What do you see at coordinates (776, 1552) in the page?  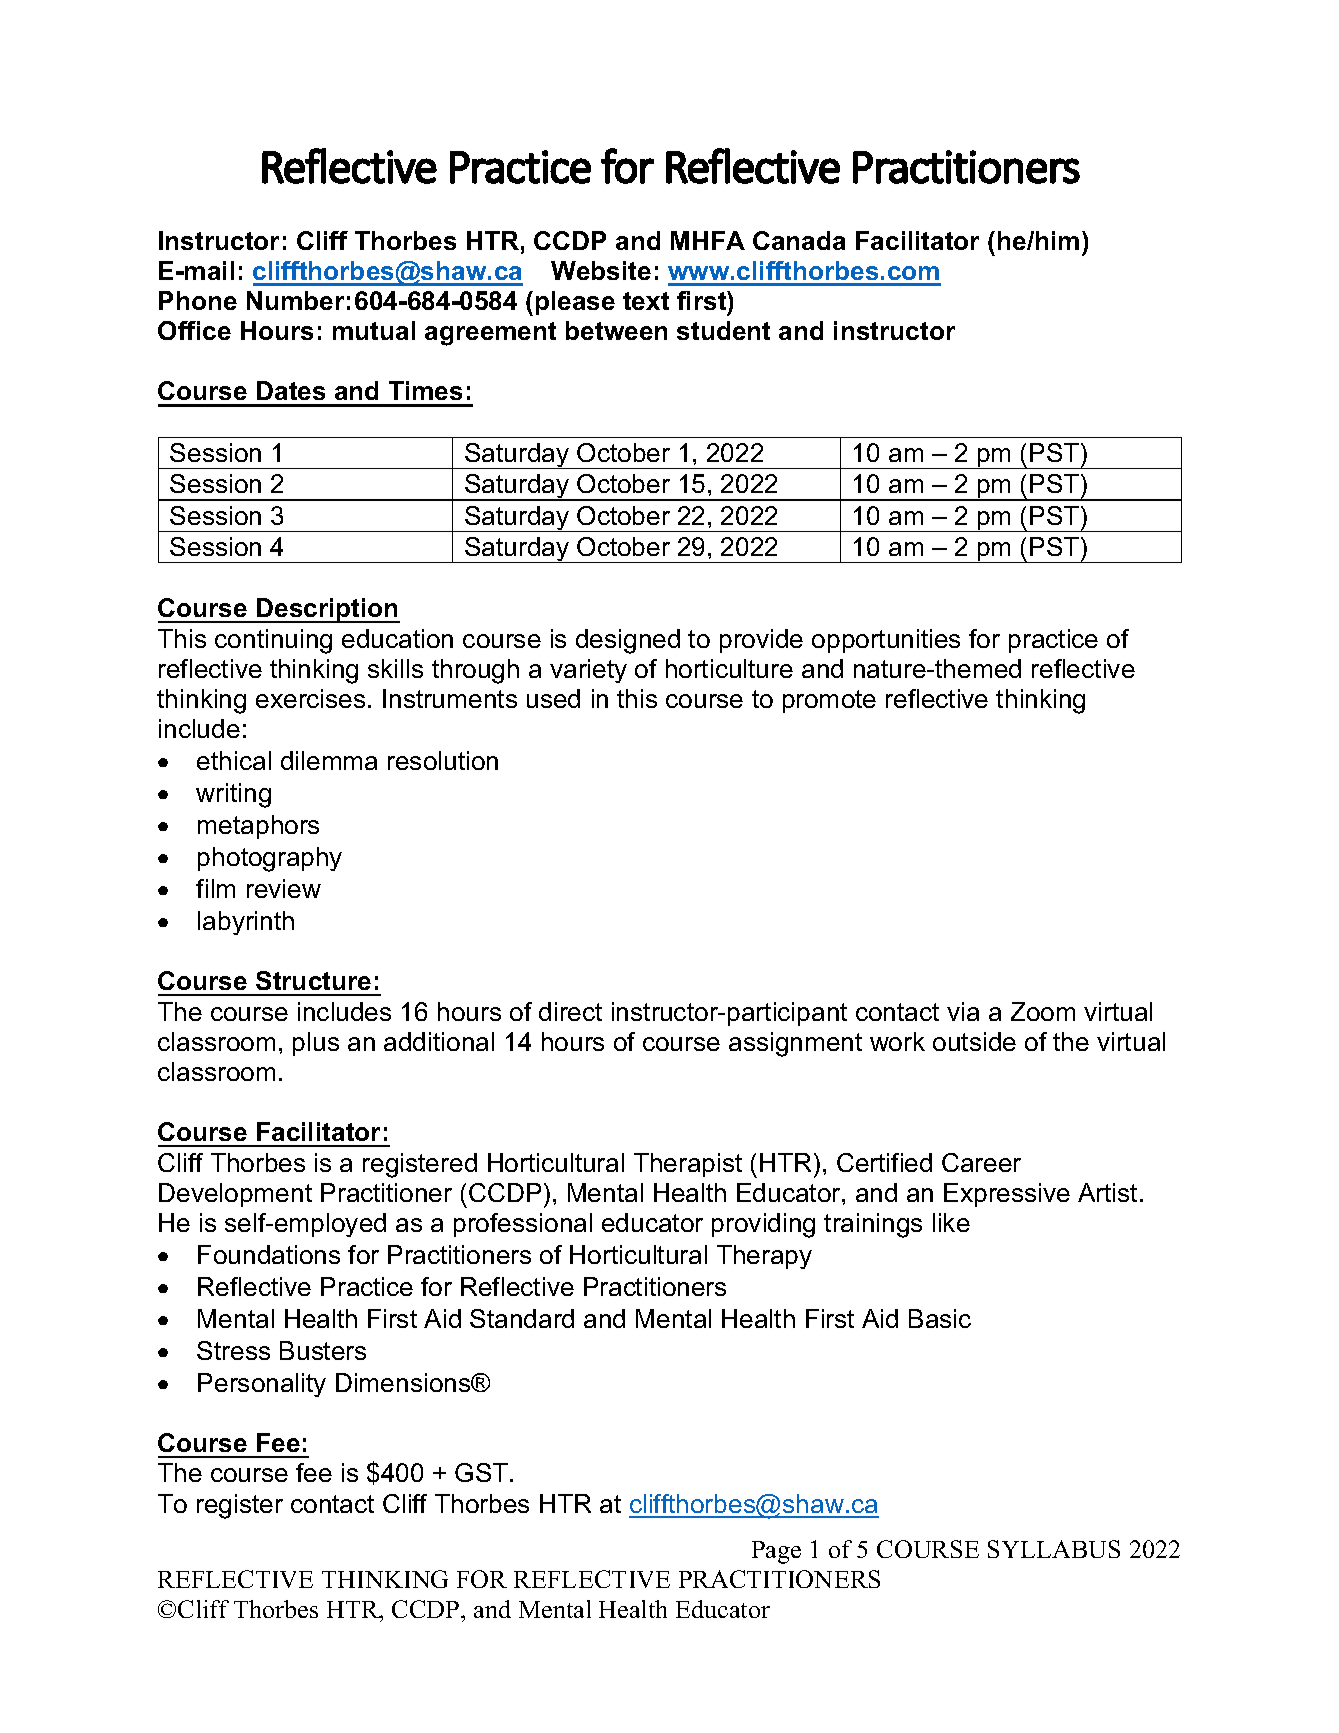 I see `Page` at bounding box center [776, 1552].
